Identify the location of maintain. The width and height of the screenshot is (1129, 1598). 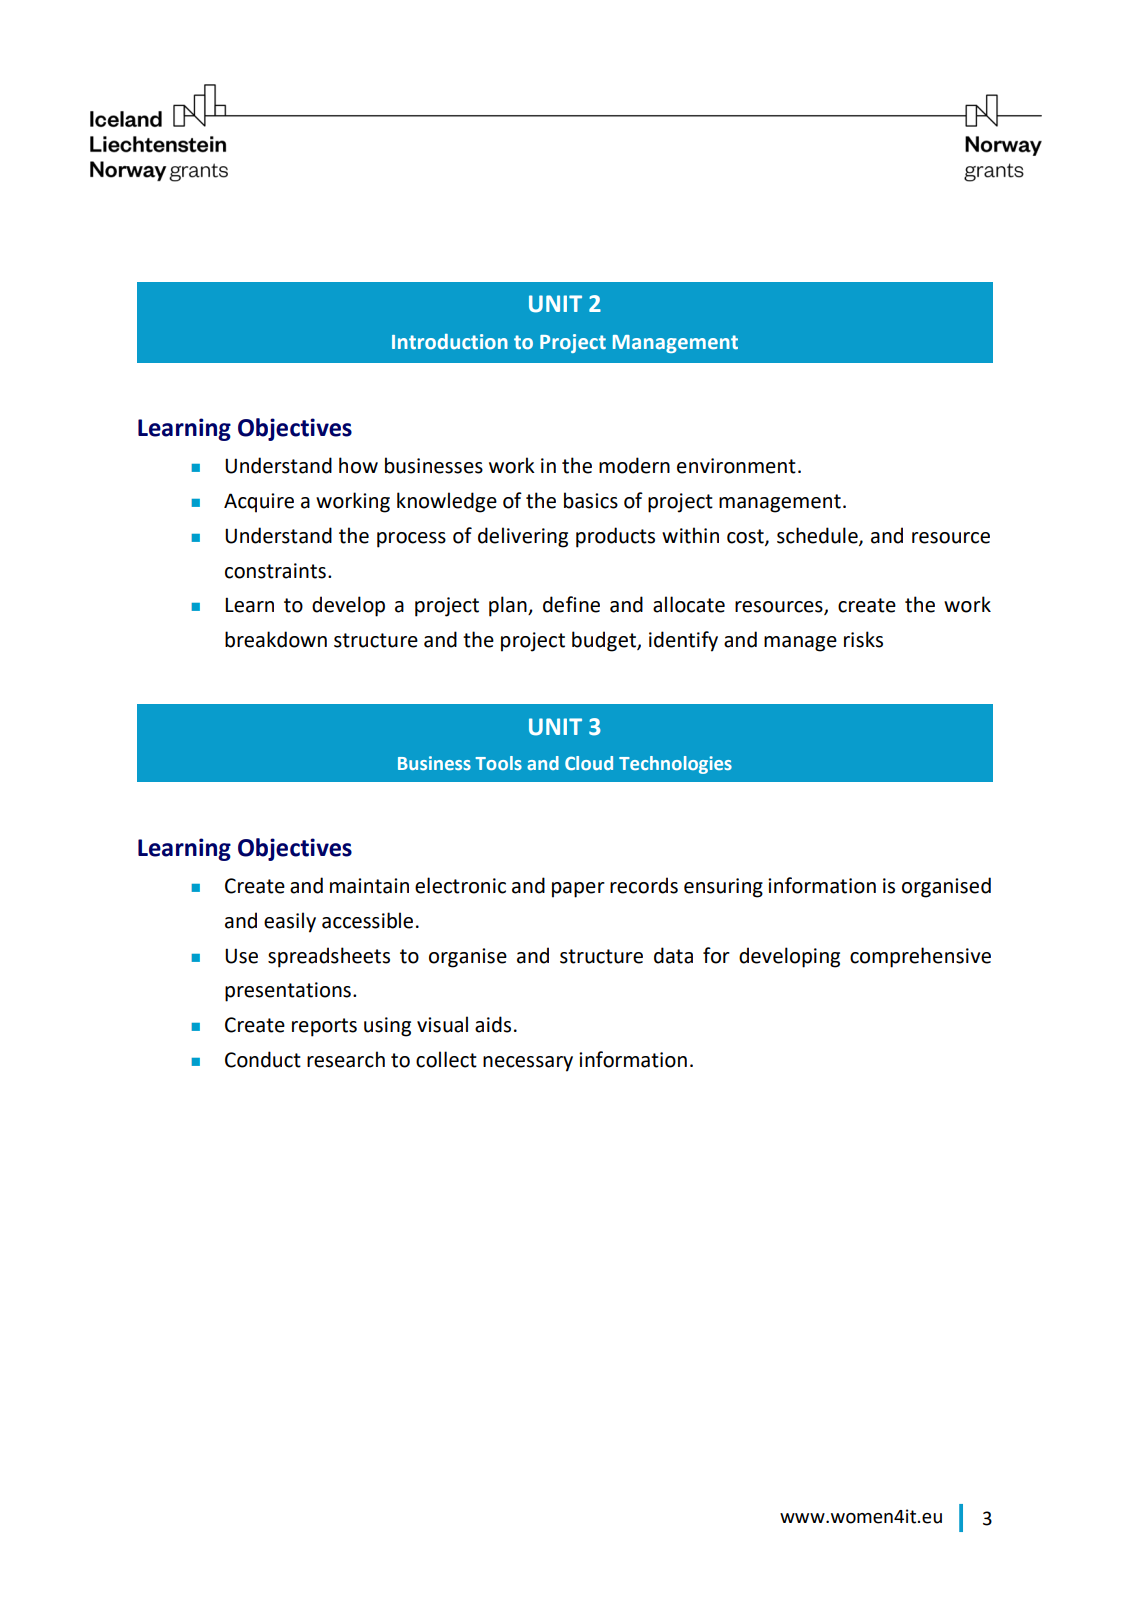
(369, 886).
